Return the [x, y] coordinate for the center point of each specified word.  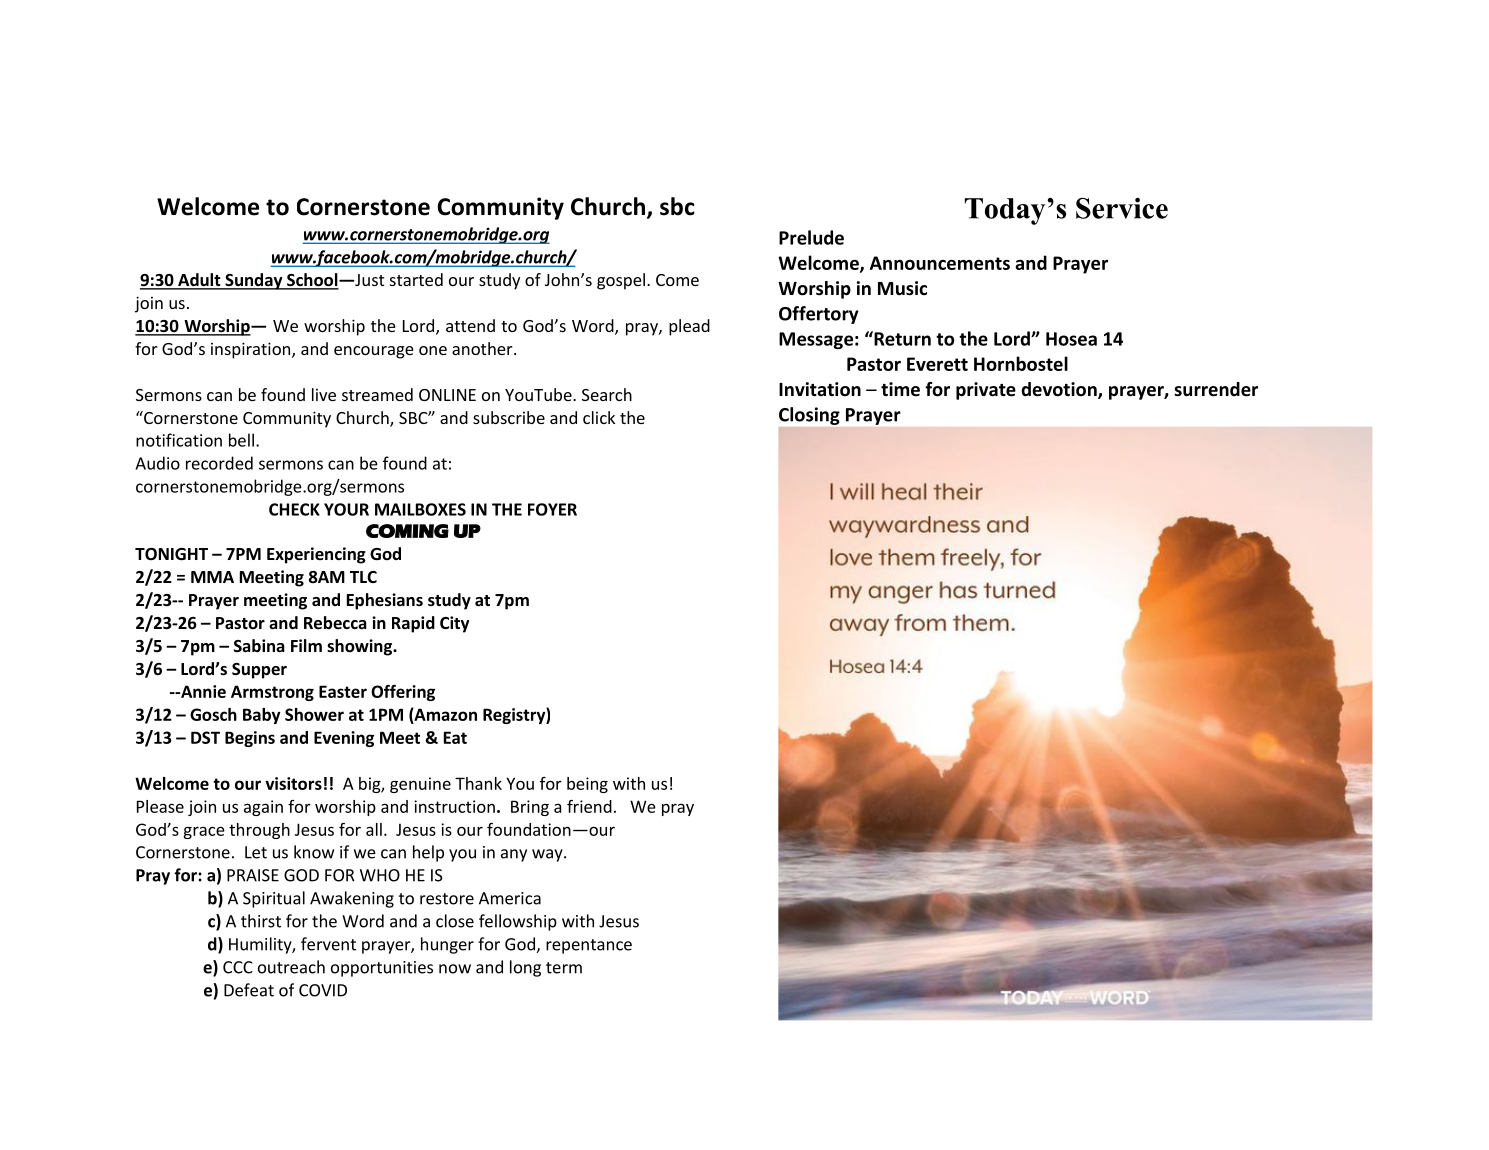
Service [1122, 208]
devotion [1060, 390]
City [454, 624]
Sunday [254, 281]
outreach [291, 967]
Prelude [811, 237]
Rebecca [335, 623]
